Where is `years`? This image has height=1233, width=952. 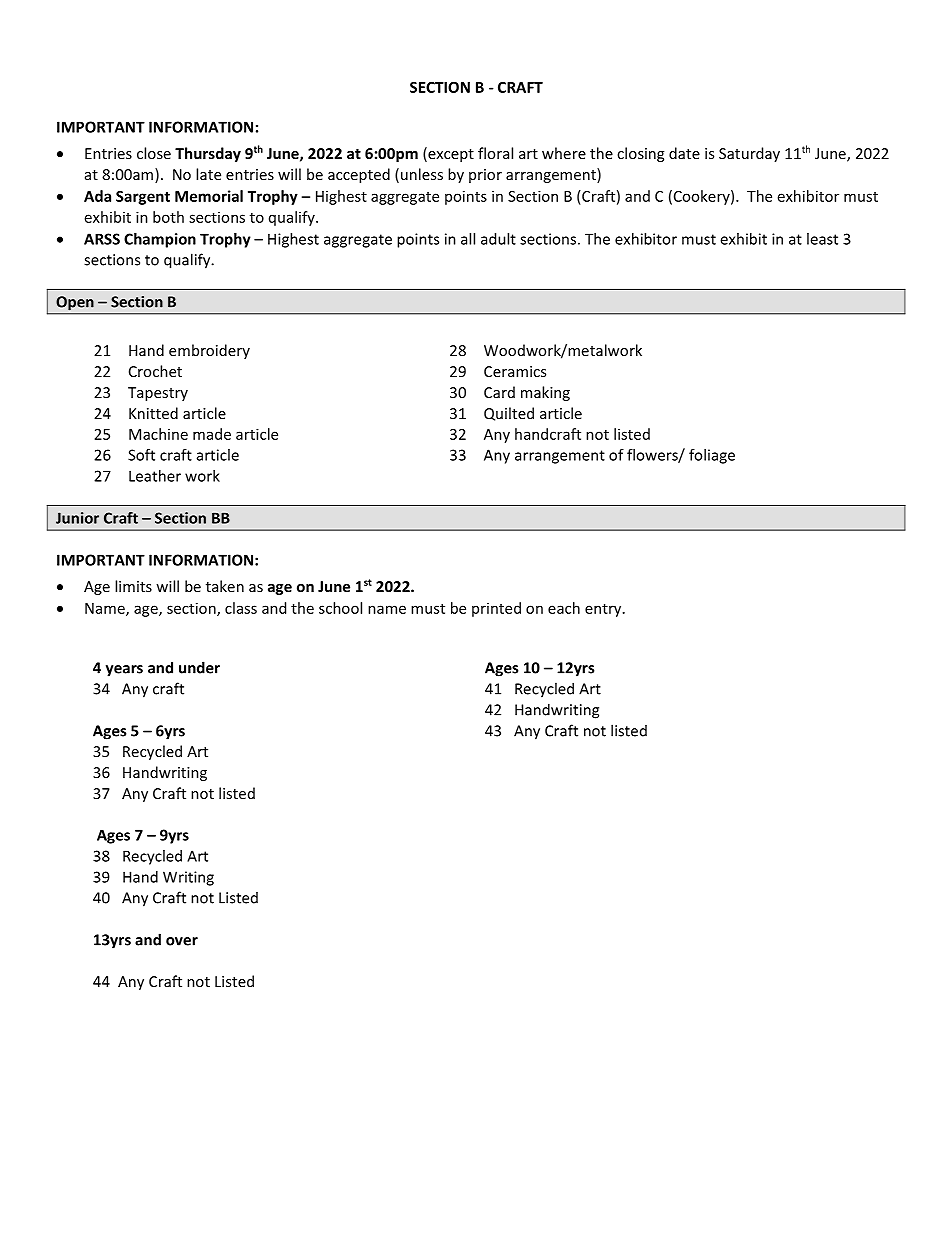 years is located at coordinates (124, 671).
